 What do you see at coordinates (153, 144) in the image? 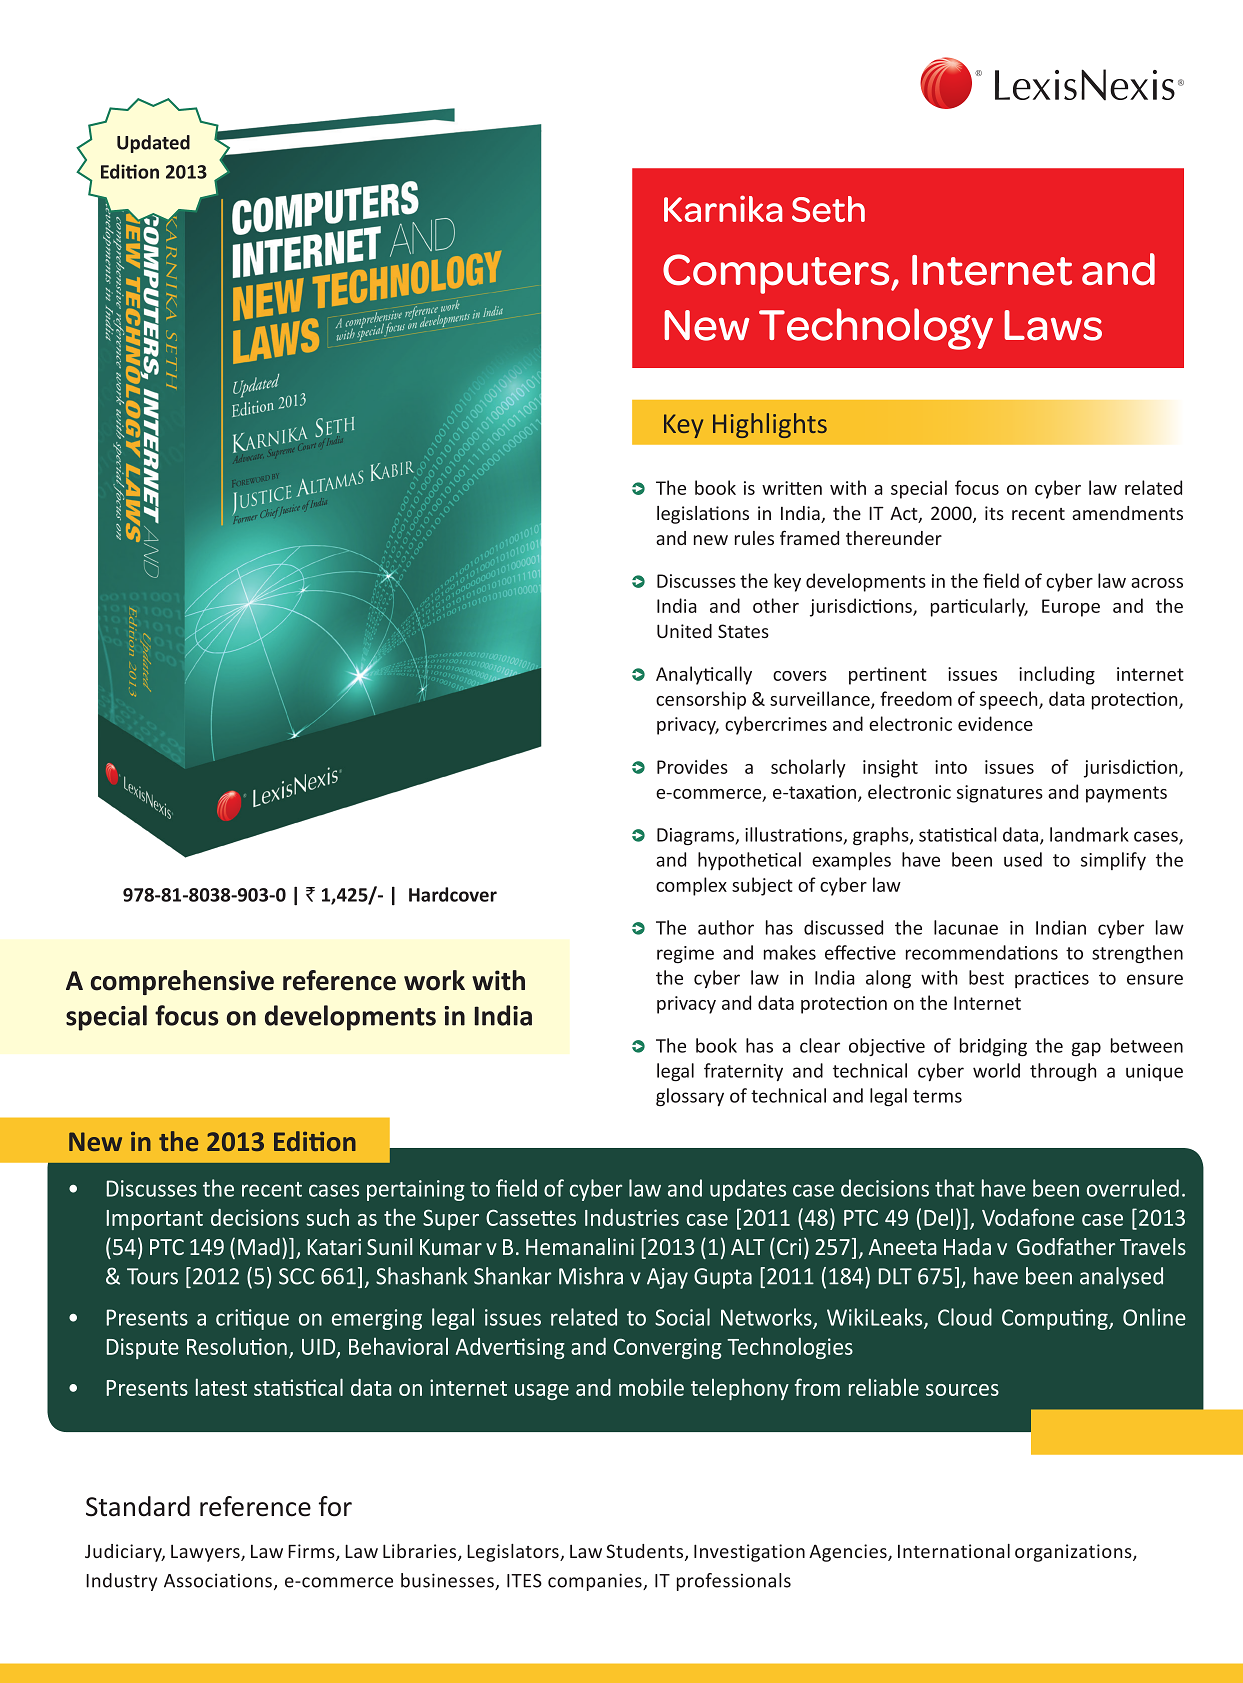
I see `Updated` at bounding box center [153, 144].
